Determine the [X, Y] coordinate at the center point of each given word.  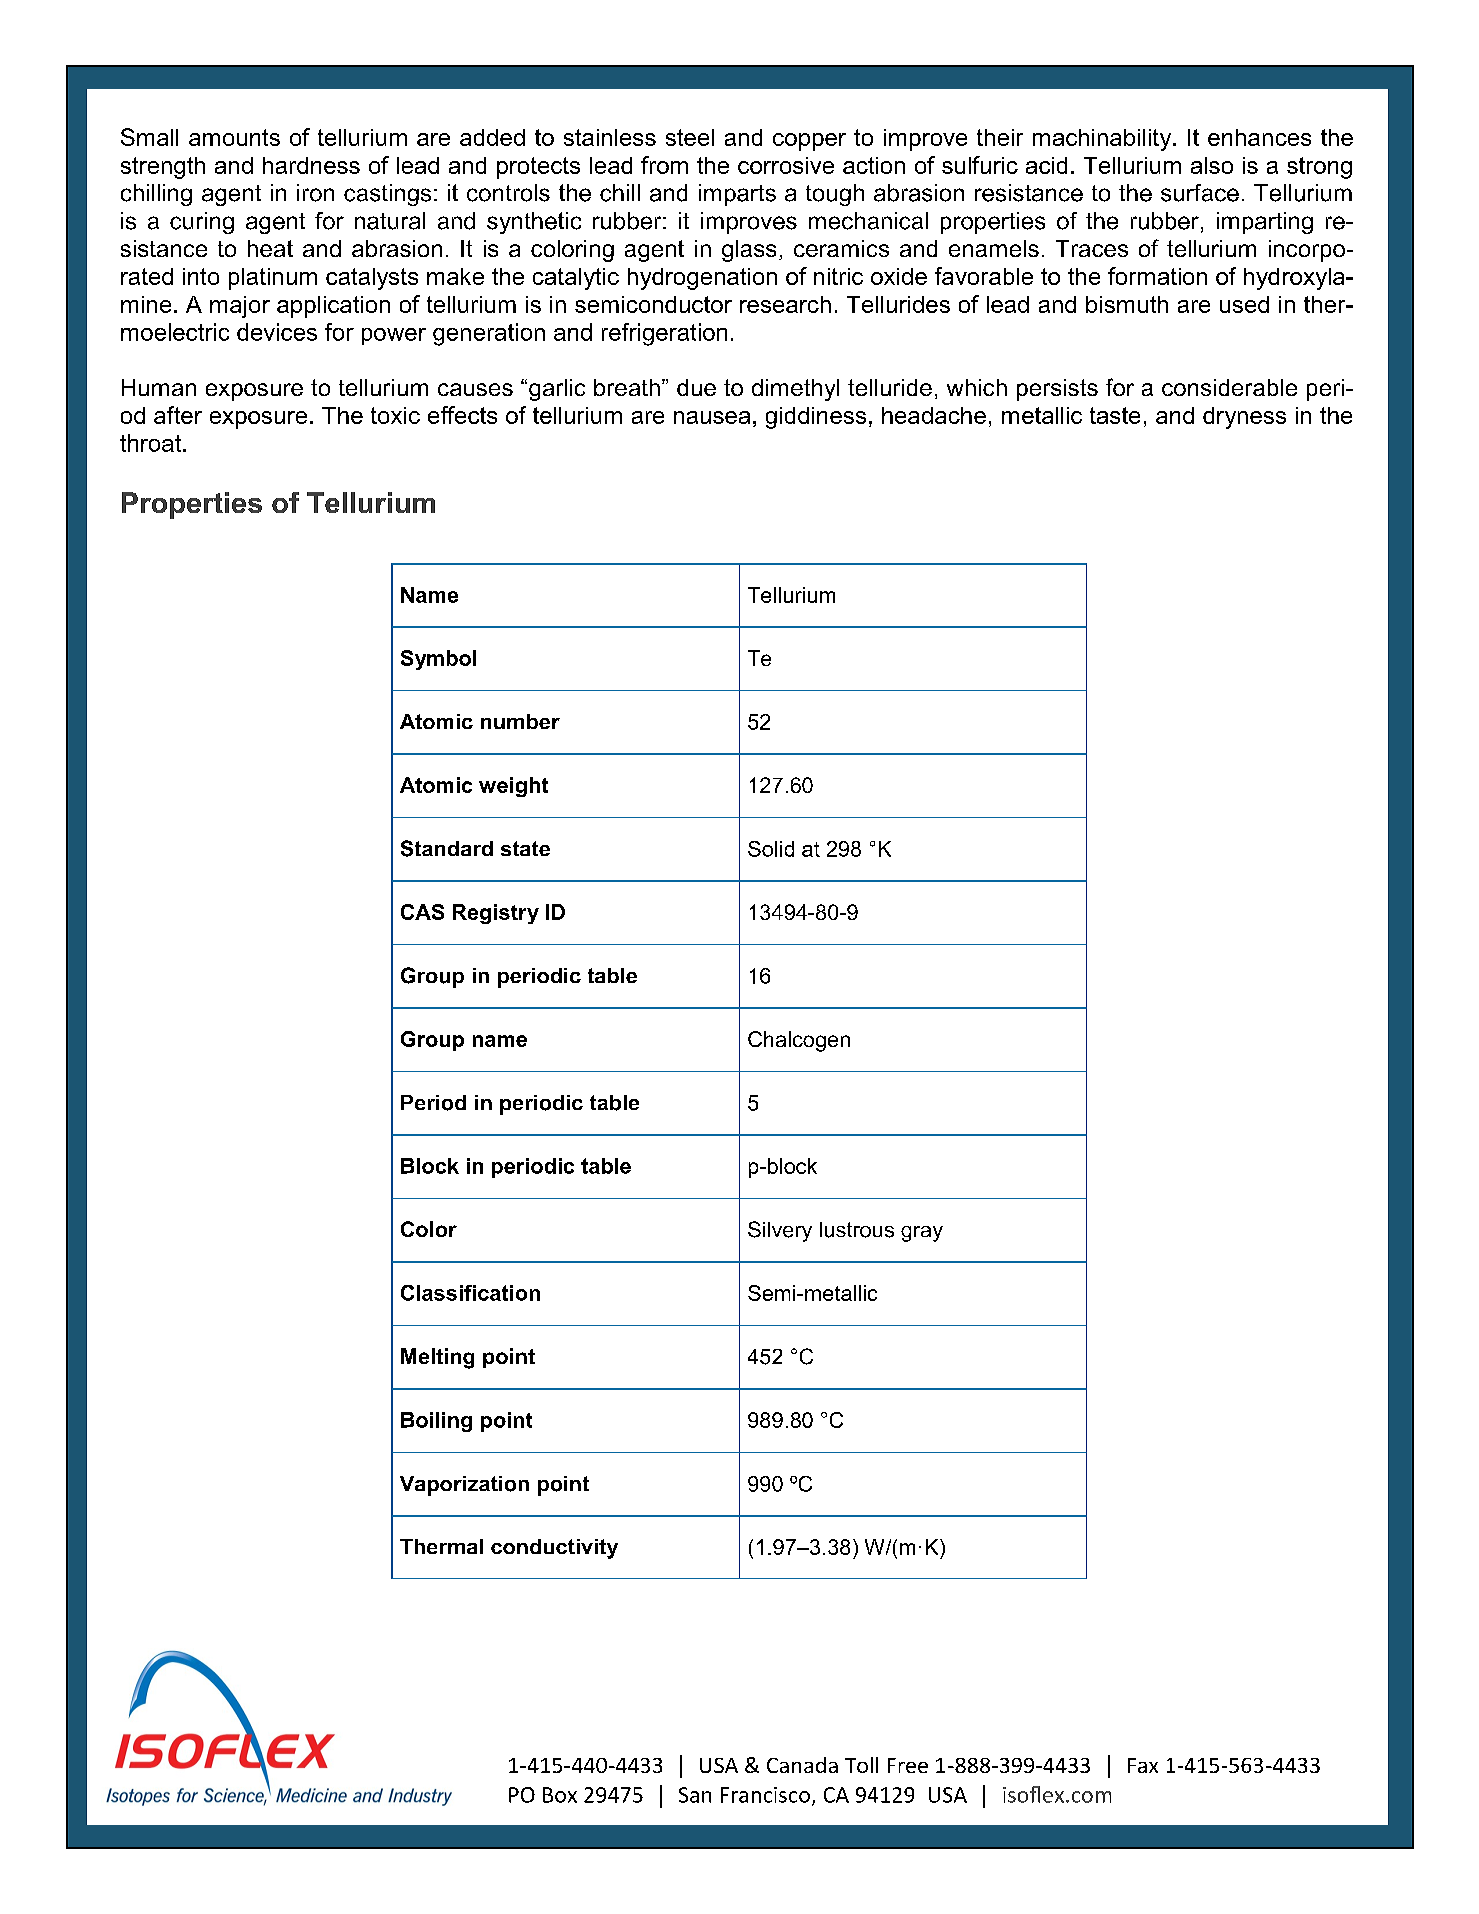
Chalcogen [799, 1041]
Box [560, 1795]
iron [315, 193]
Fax [1143, 1765]
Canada [802, 1765]
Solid [771, 849]
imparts [737, 195]
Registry [496, 914]
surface [1200, 193]
